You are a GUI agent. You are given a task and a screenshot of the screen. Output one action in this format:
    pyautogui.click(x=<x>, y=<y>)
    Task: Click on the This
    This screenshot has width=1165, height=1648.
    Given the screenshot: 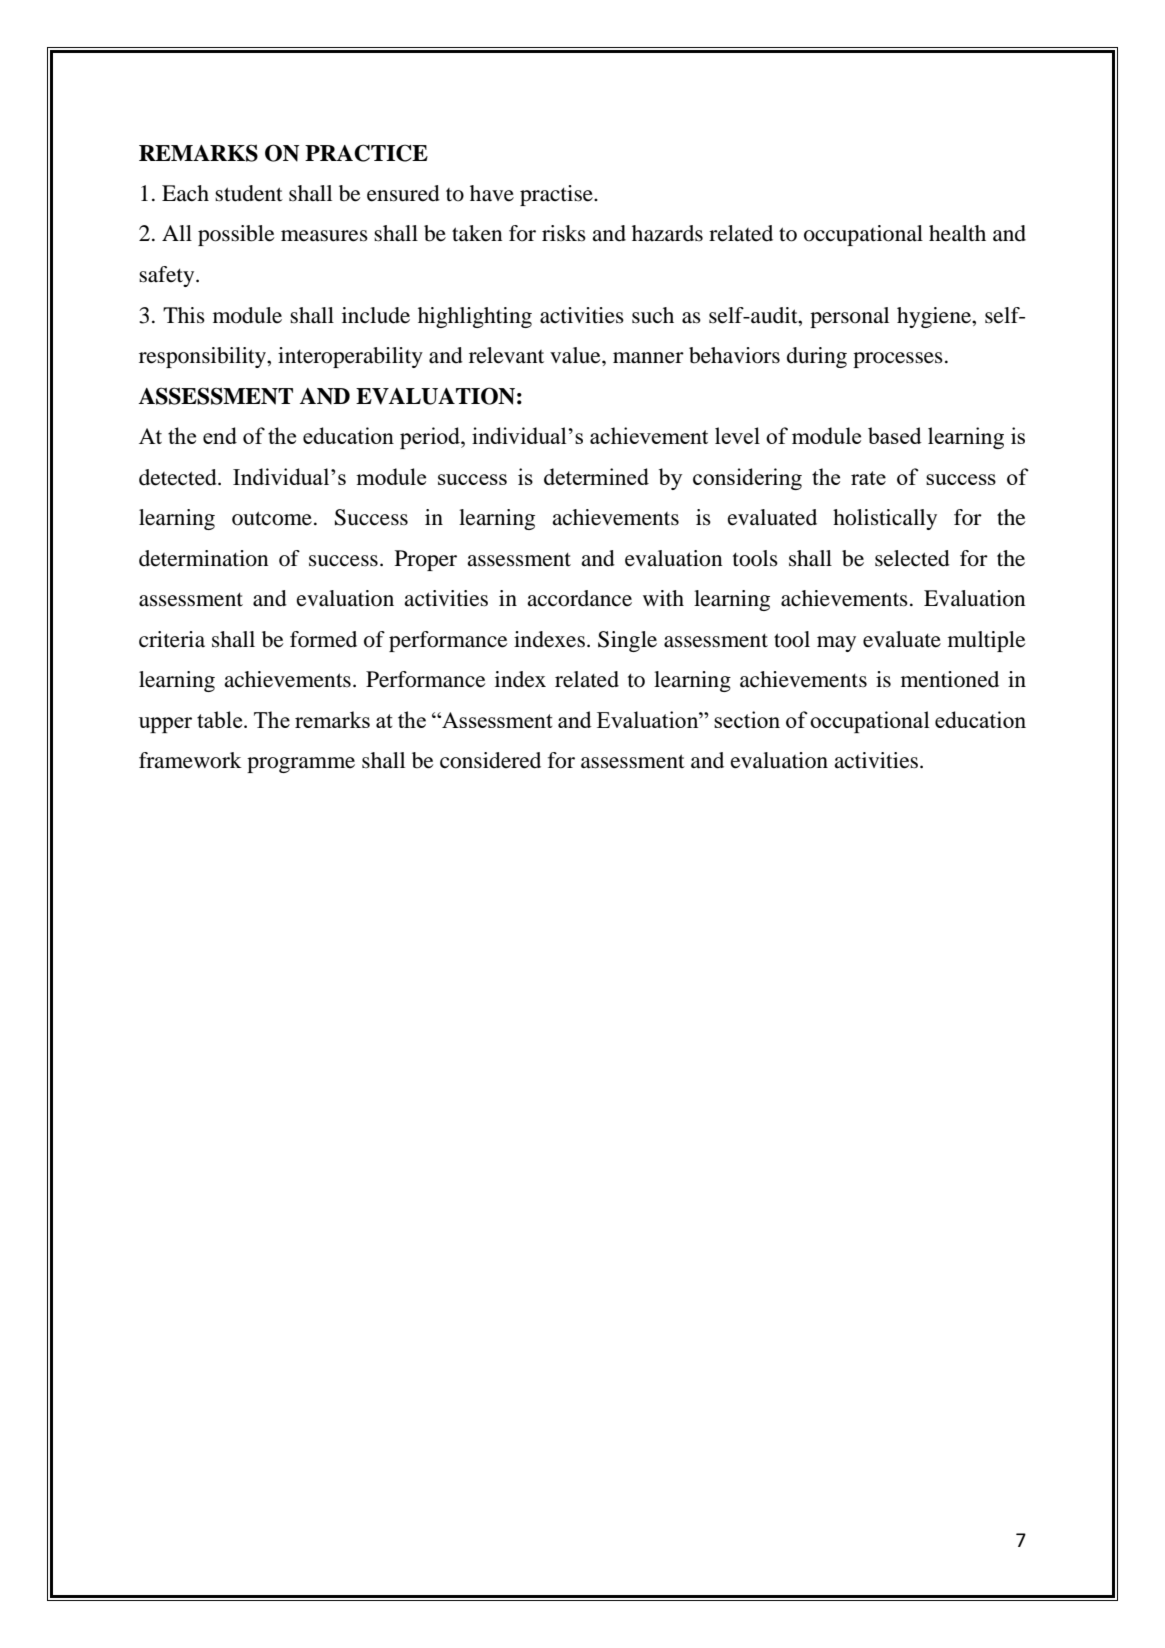 What is the action you would take?
    pyautogui.click(x=184, y=315)
